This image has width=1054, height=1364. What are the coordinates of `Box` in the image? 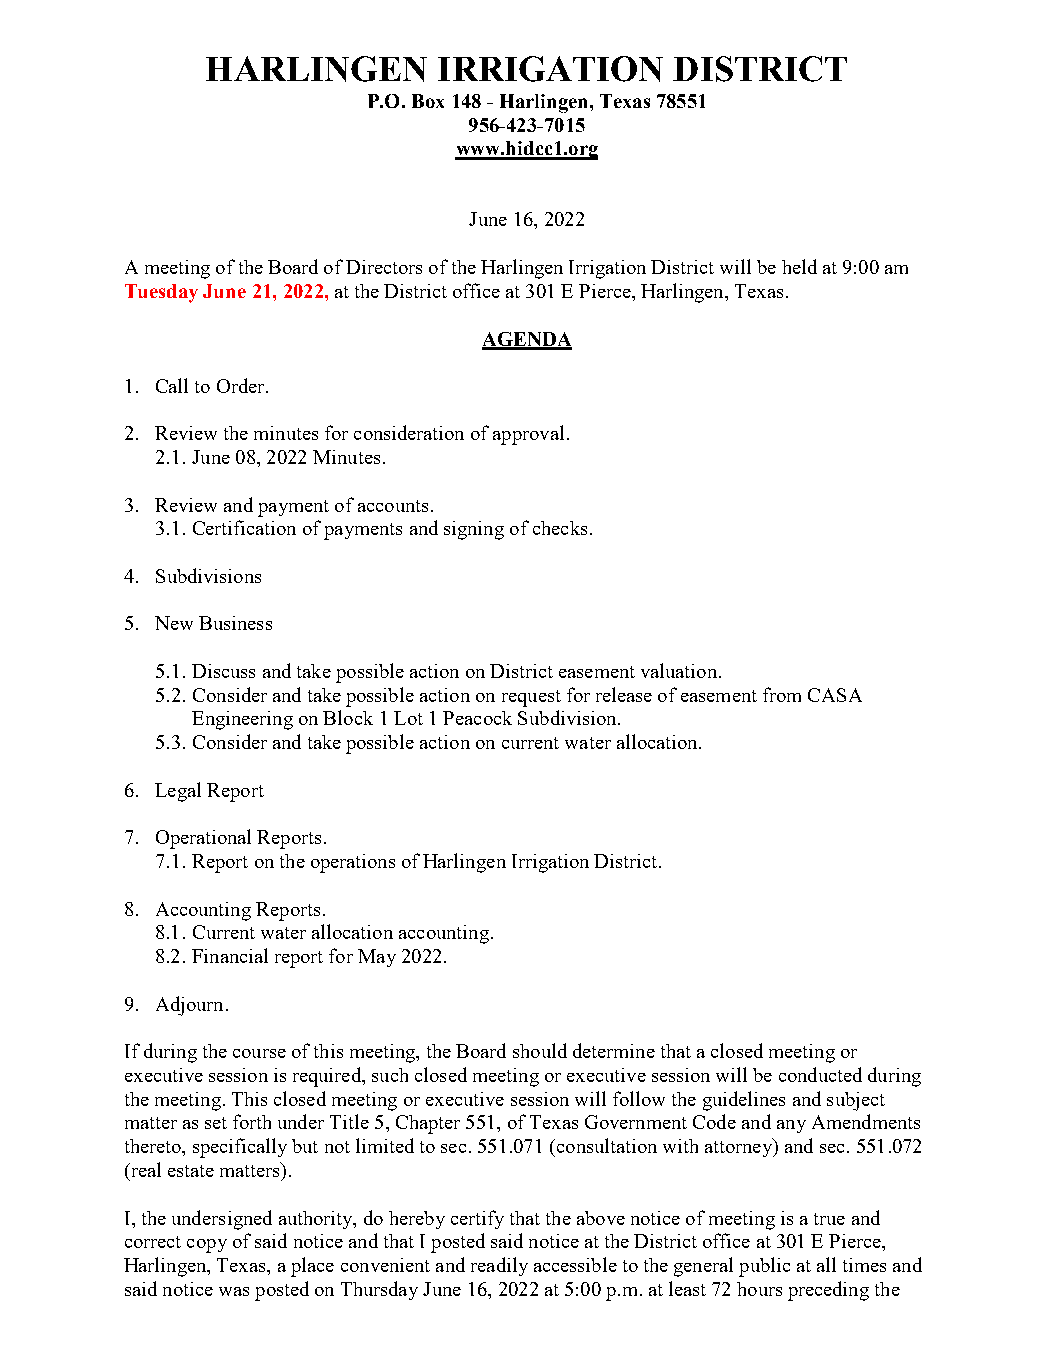 It's located at (428, 101).
